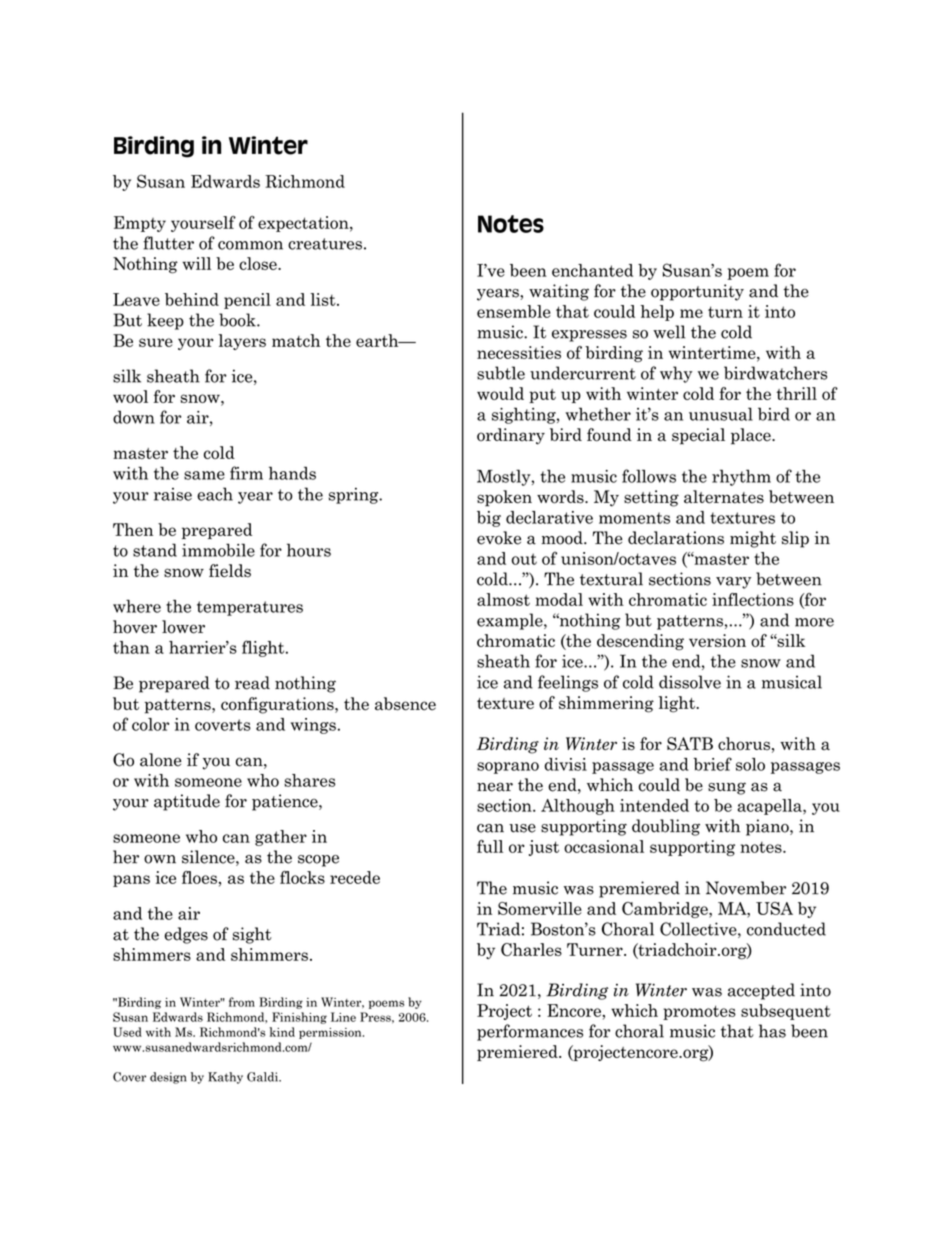 The width and height of the image is (952, 1233). Describe the element at coordinates (511, 621) in the image. I see `example` at that location.
